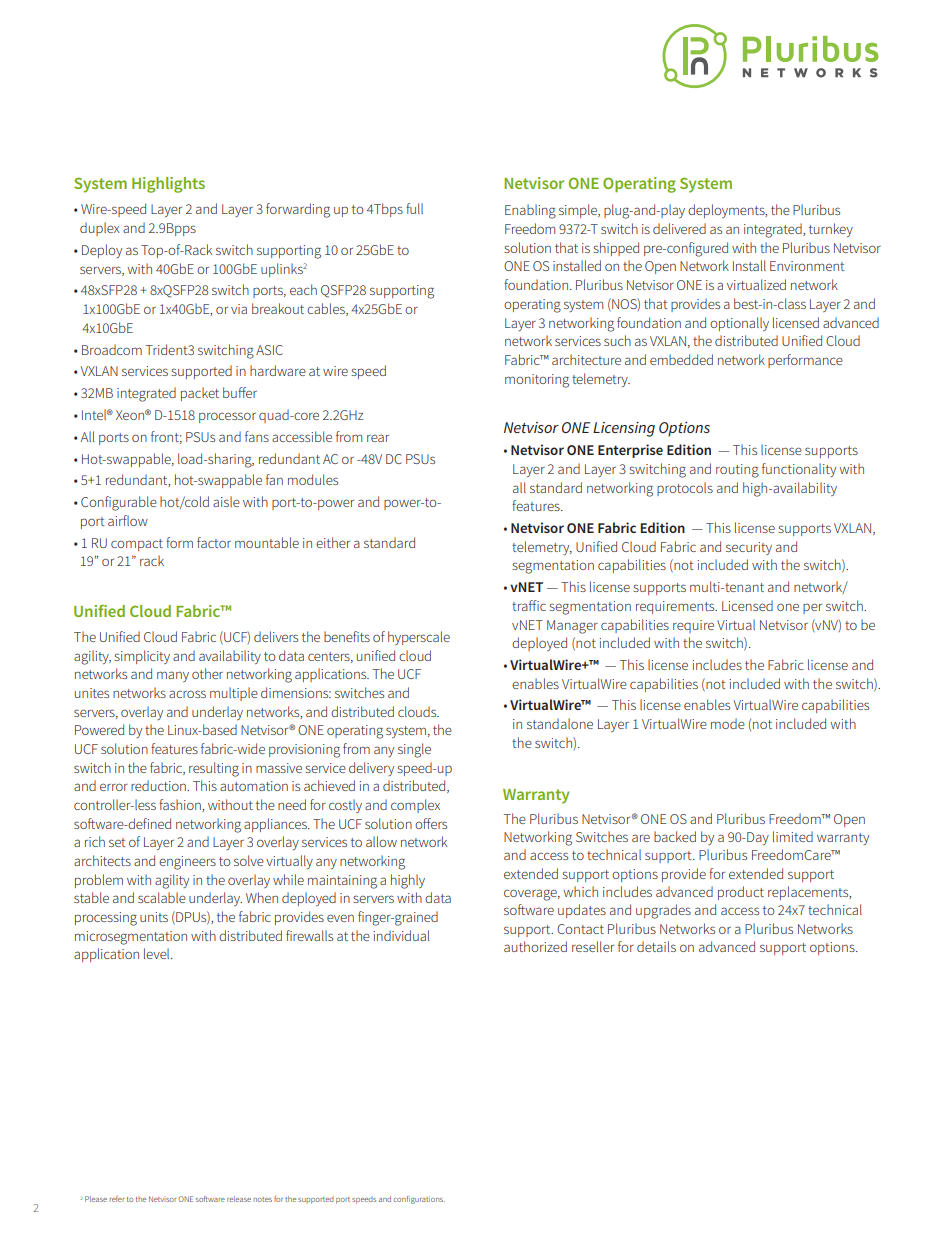 The width and height of the image is (952, 1233). What do you see at coordinates (679, 228) in the image?
I see `delivered` at bounding box center [679, 228].
